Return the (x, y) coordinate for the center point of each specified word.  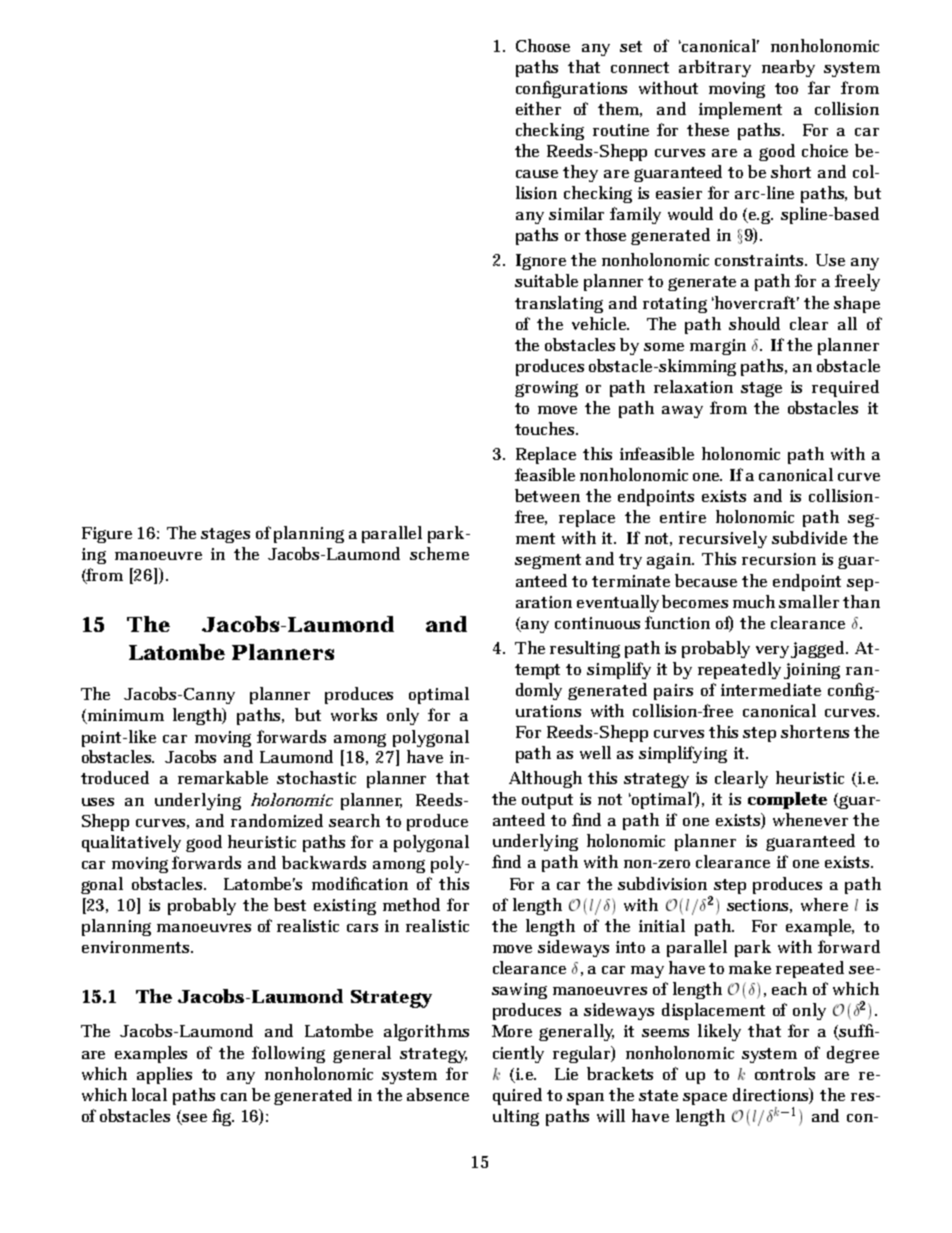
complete (787, 800)
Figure (107, 535)
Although (545, 779)
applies (164, 1075)
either (538, 108)
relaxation (693, 386)
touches (546, 428)
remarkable (223, 777)
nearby (788, 68)
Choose (543, 45)
